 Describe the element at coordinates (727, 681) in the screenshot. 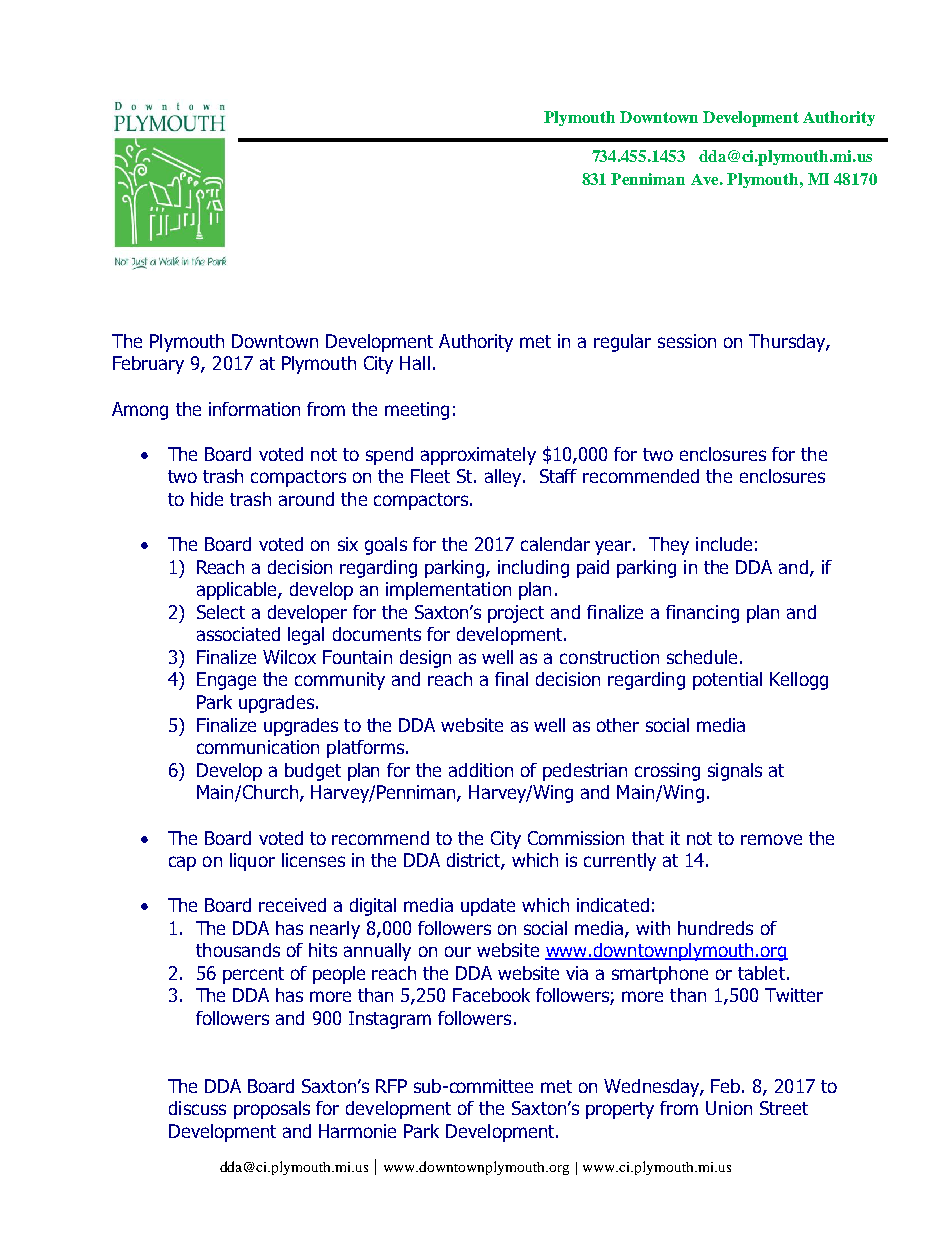

I see `potential` at that location.
